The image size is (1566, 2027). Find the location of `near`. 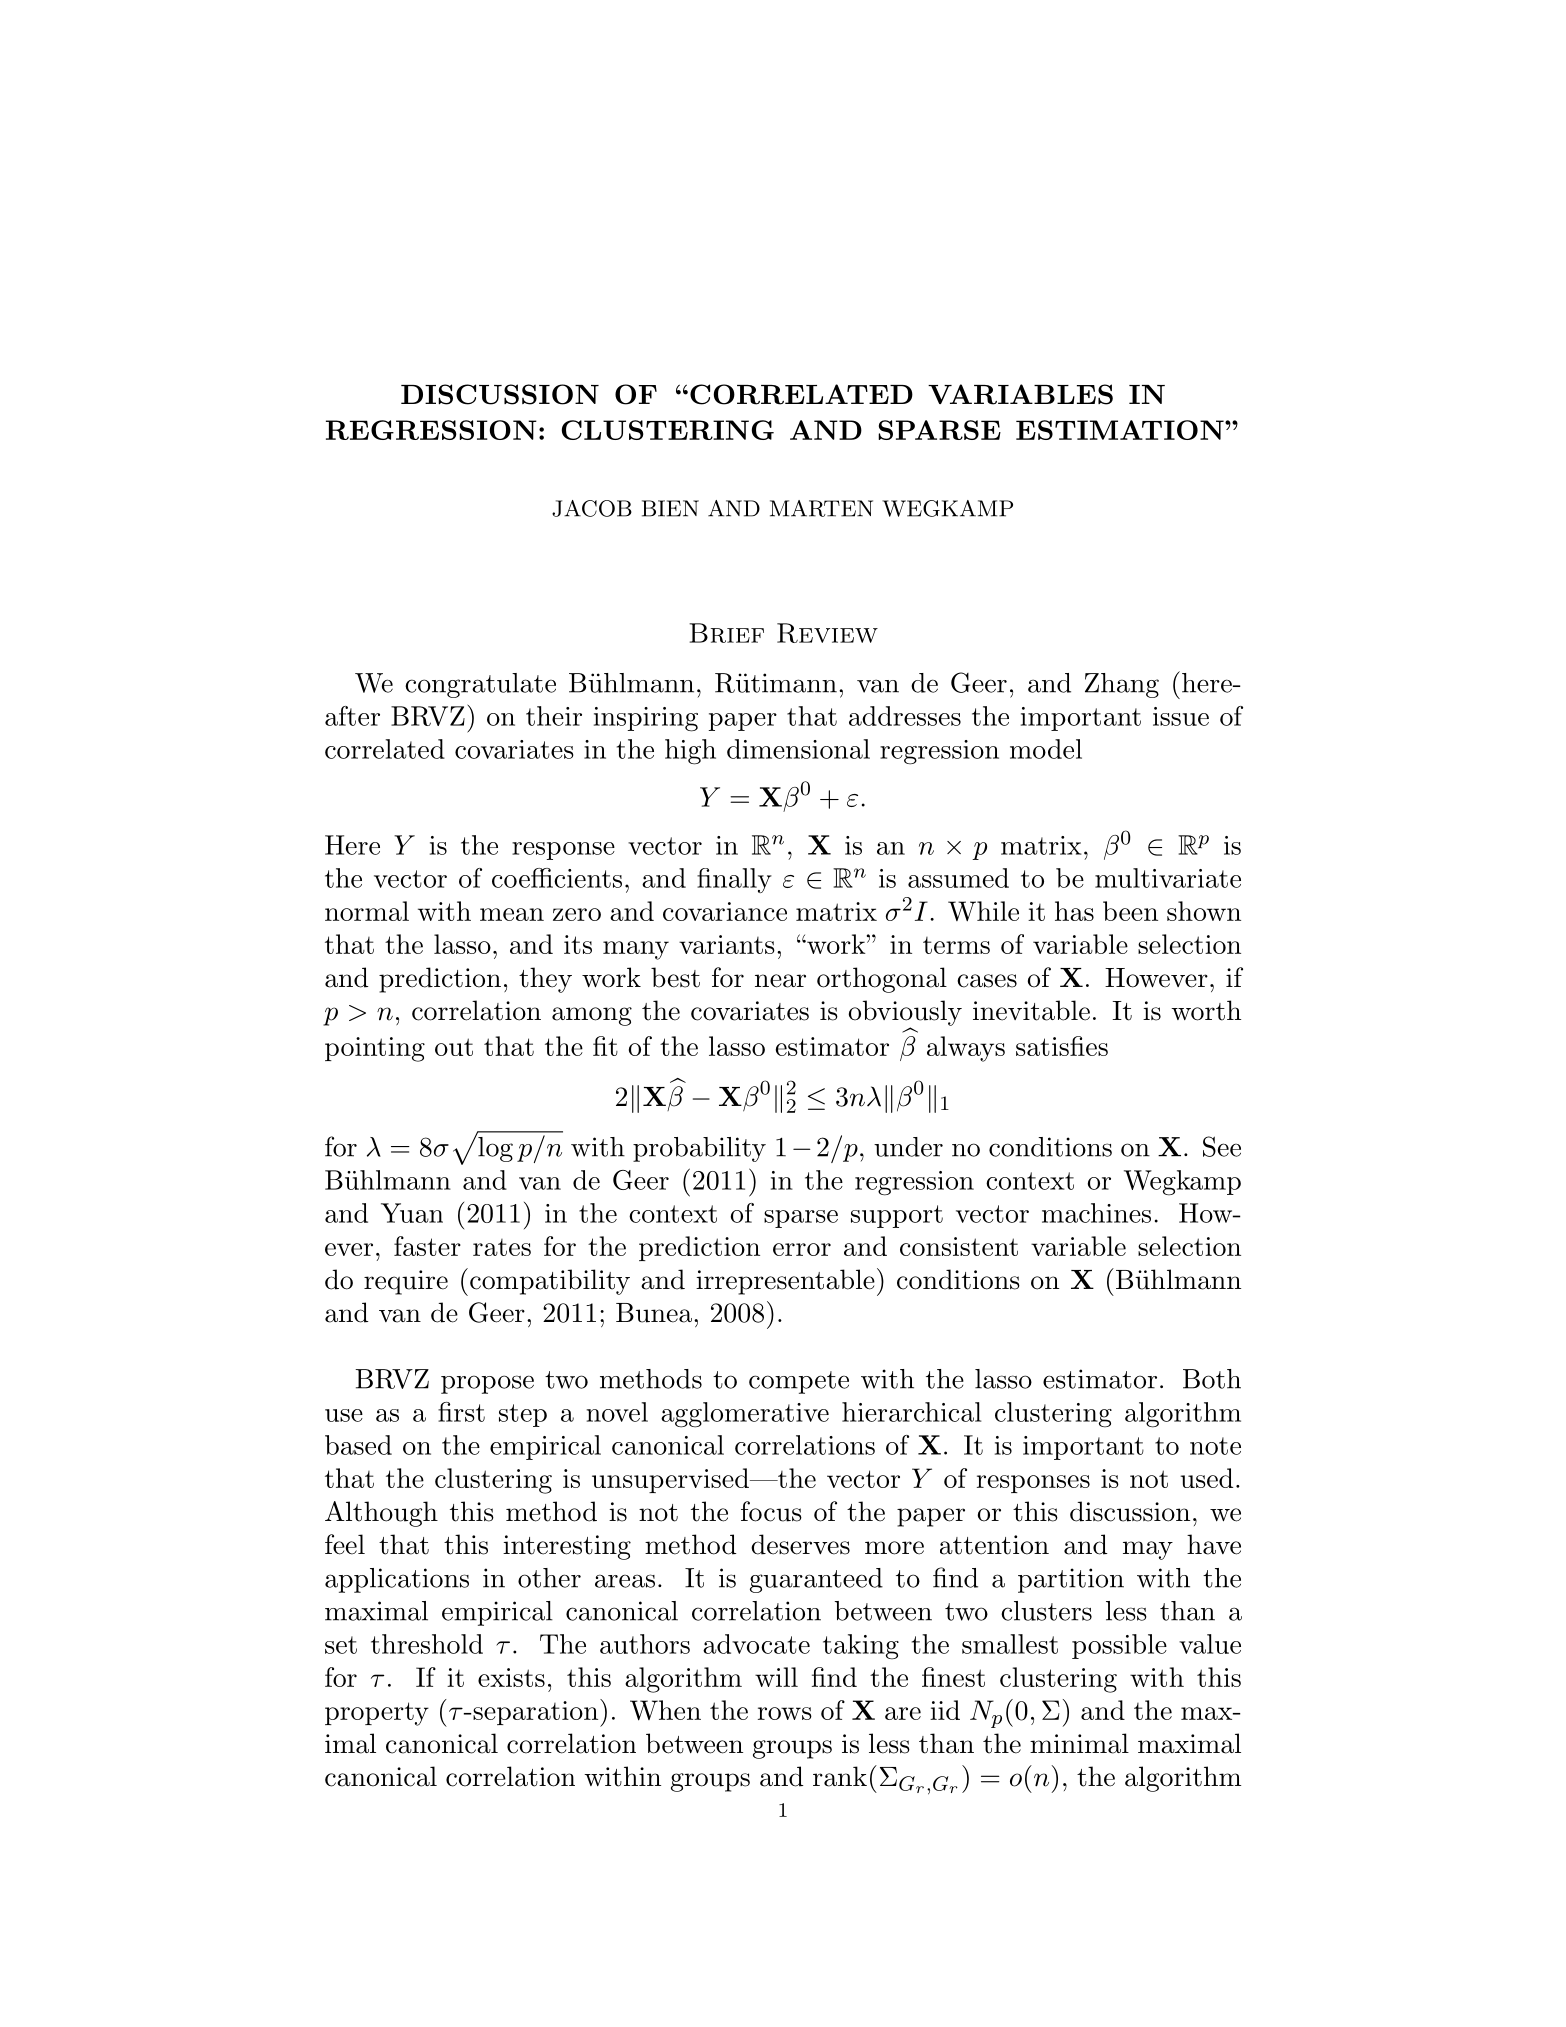

near is located at coordinates (780, 981).
